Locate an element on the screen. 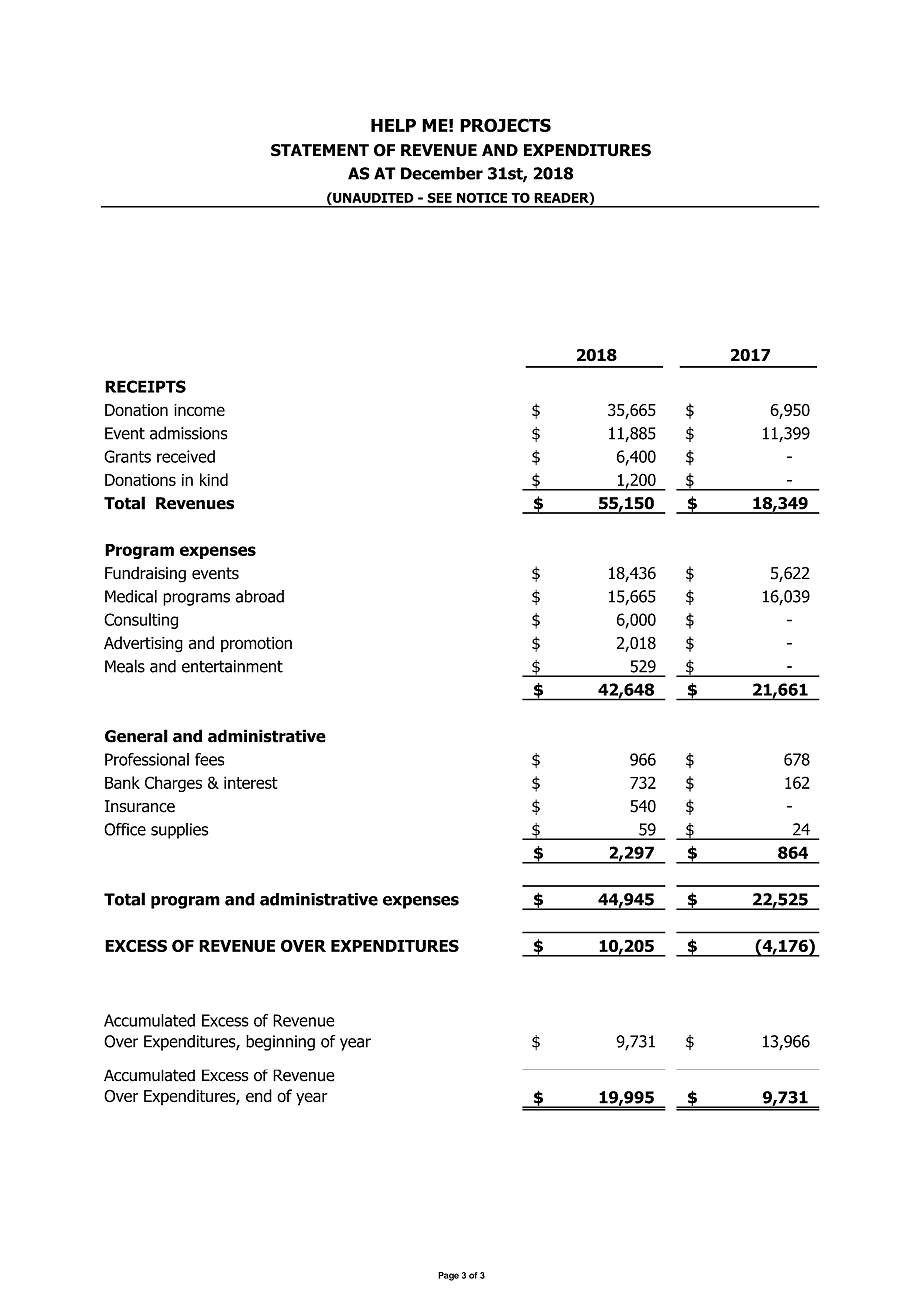 This screenshot has height=1308, width=924. interest is located at coordinates (251, 782).
